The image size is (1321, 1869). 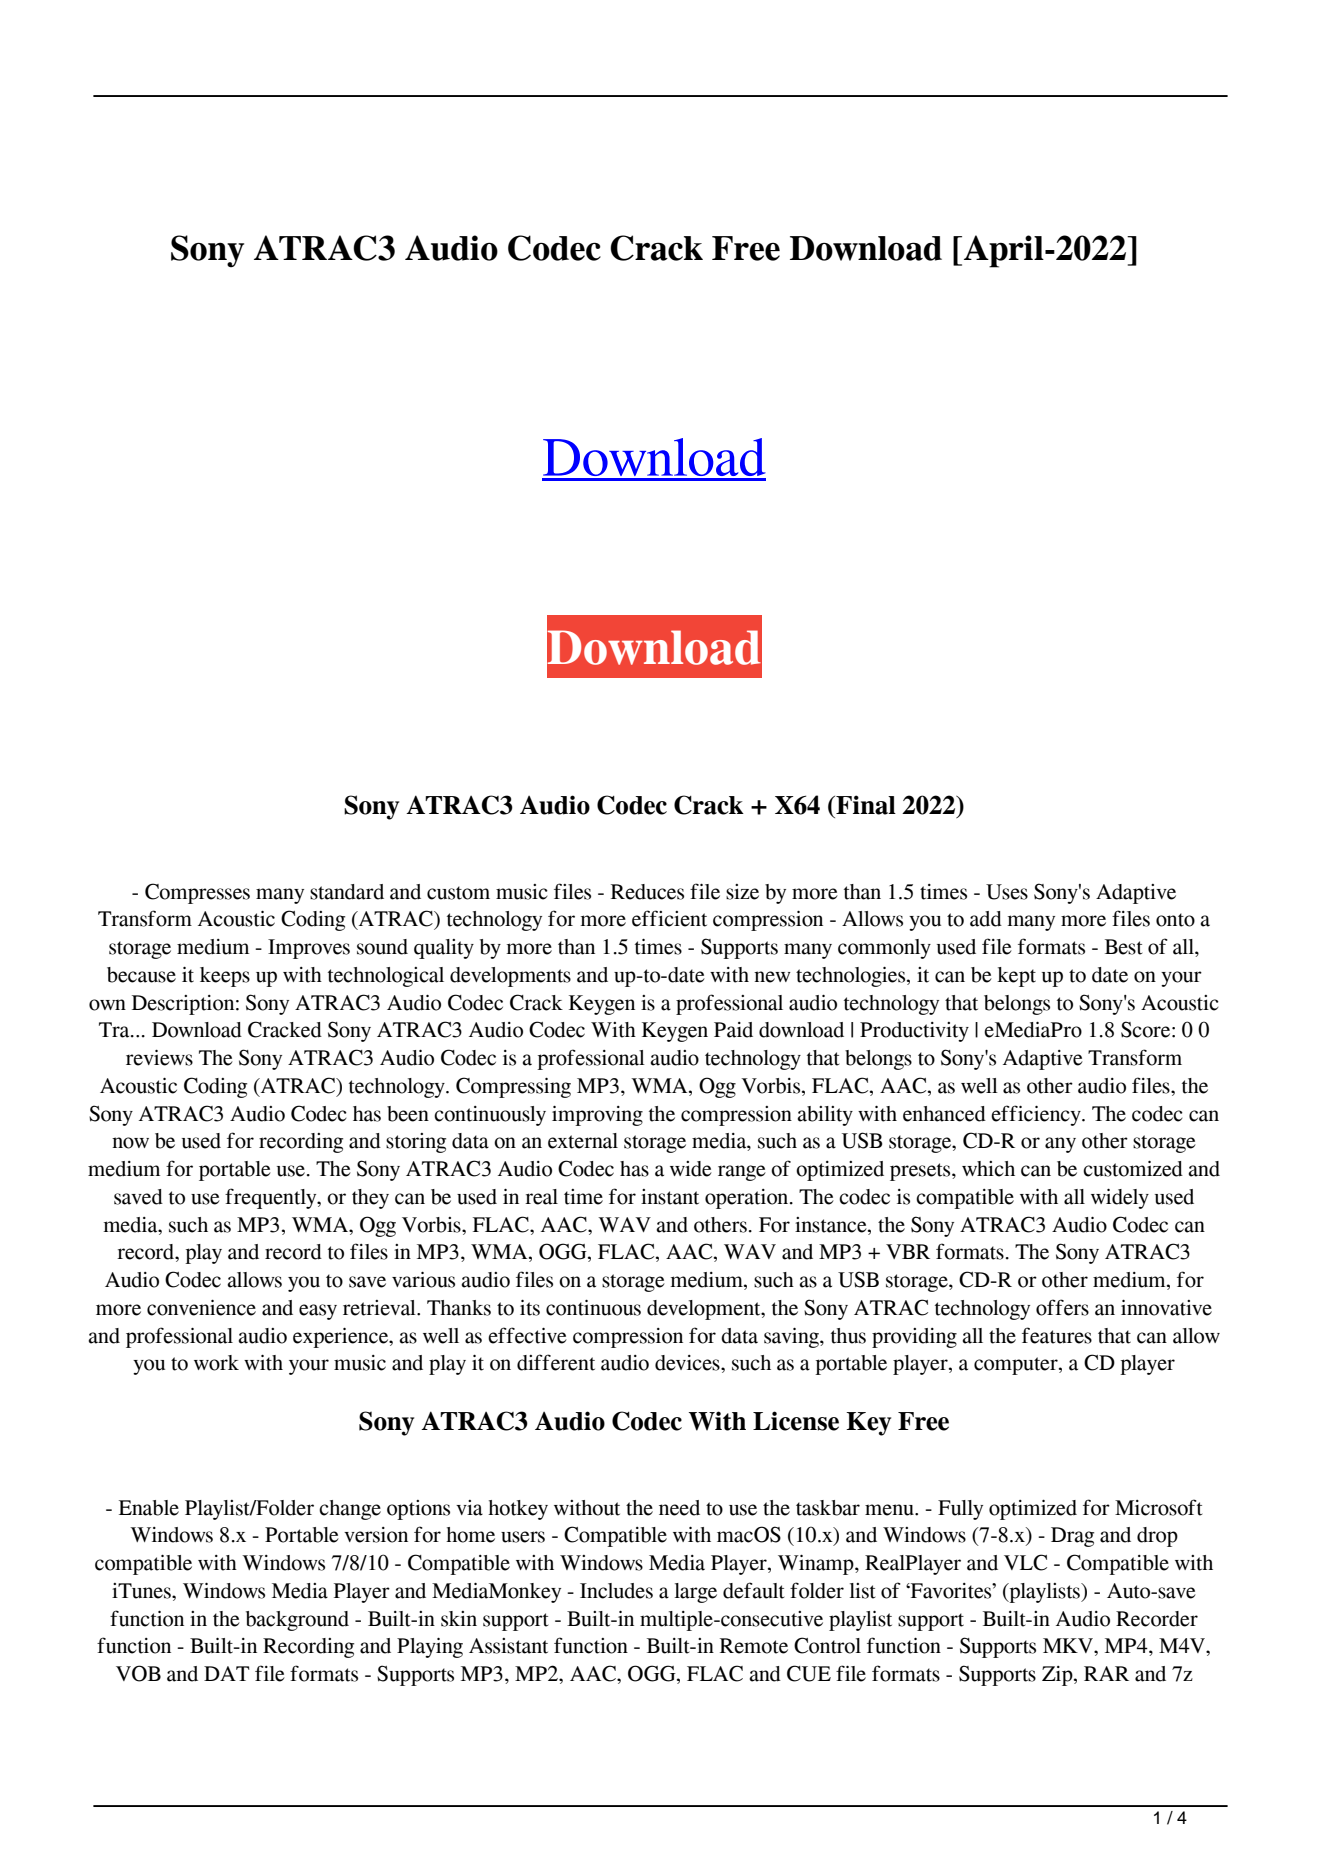 What do you see at coordinates (647, 892) in the image?
I see `Reduces` at bounding box center [647, 892].
